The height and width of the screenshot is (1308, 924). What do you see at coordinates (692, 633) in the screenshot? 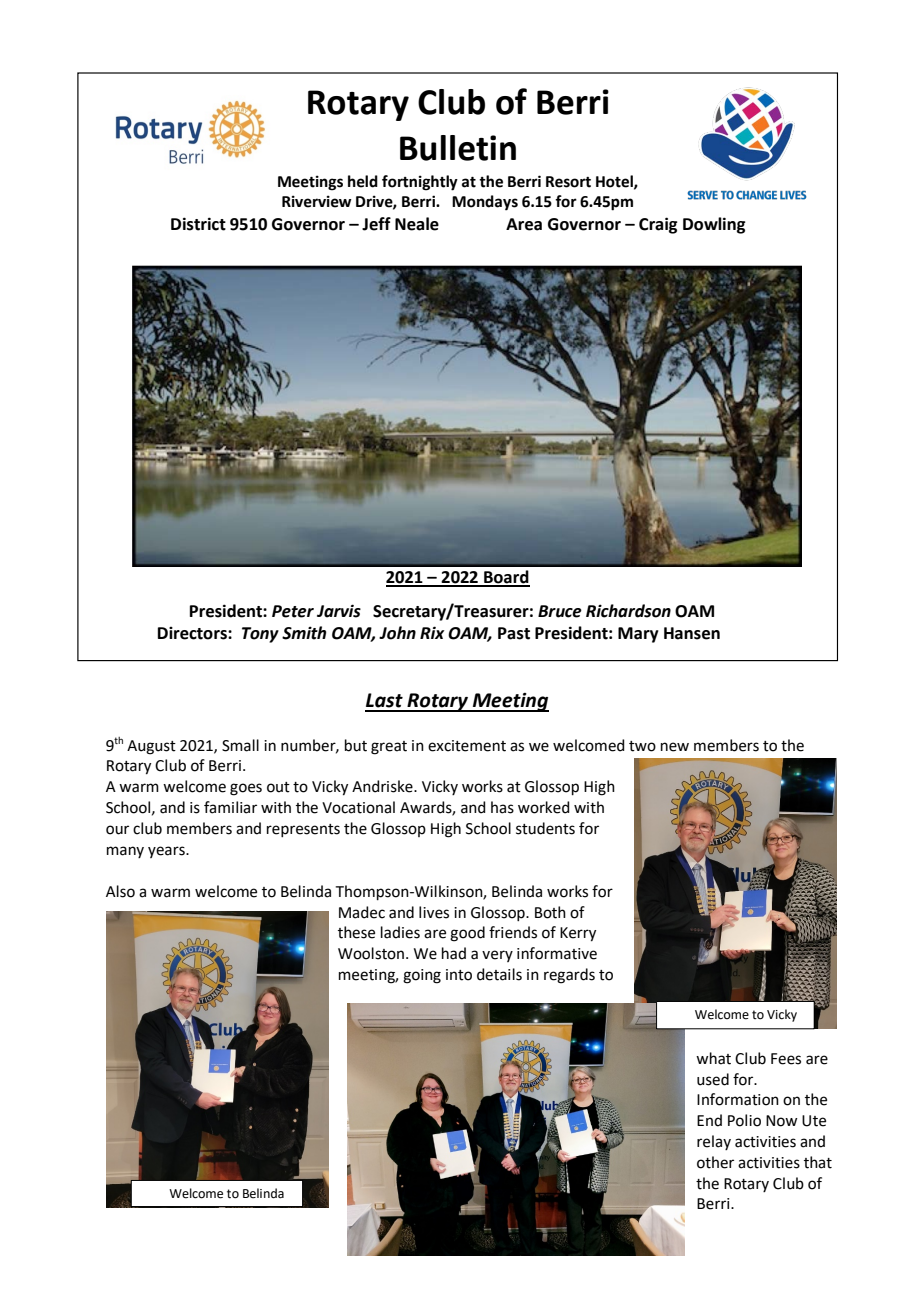
I see `Hansen` at bounding box center [692, 633].
